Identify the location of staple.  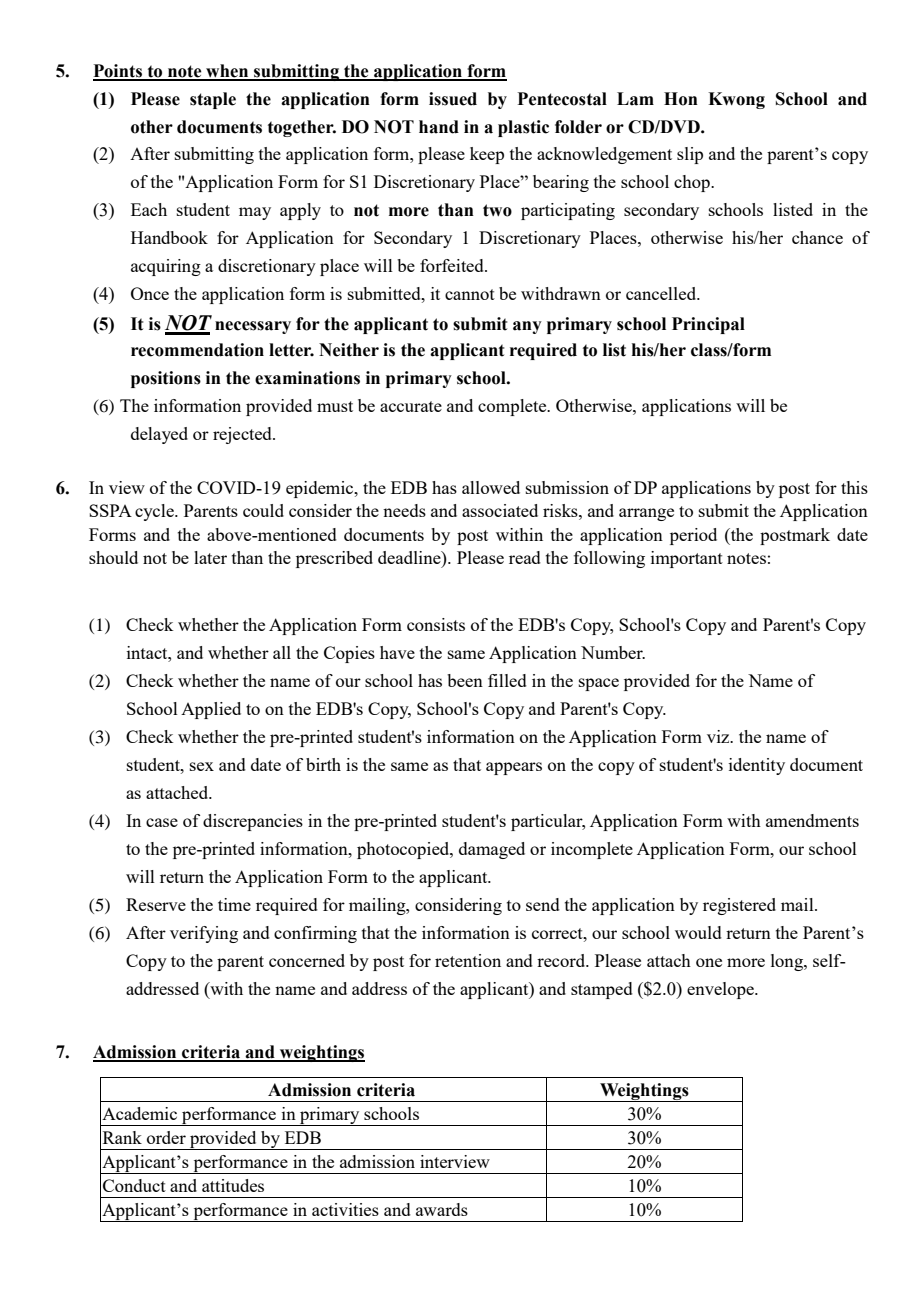
(213, 100).
